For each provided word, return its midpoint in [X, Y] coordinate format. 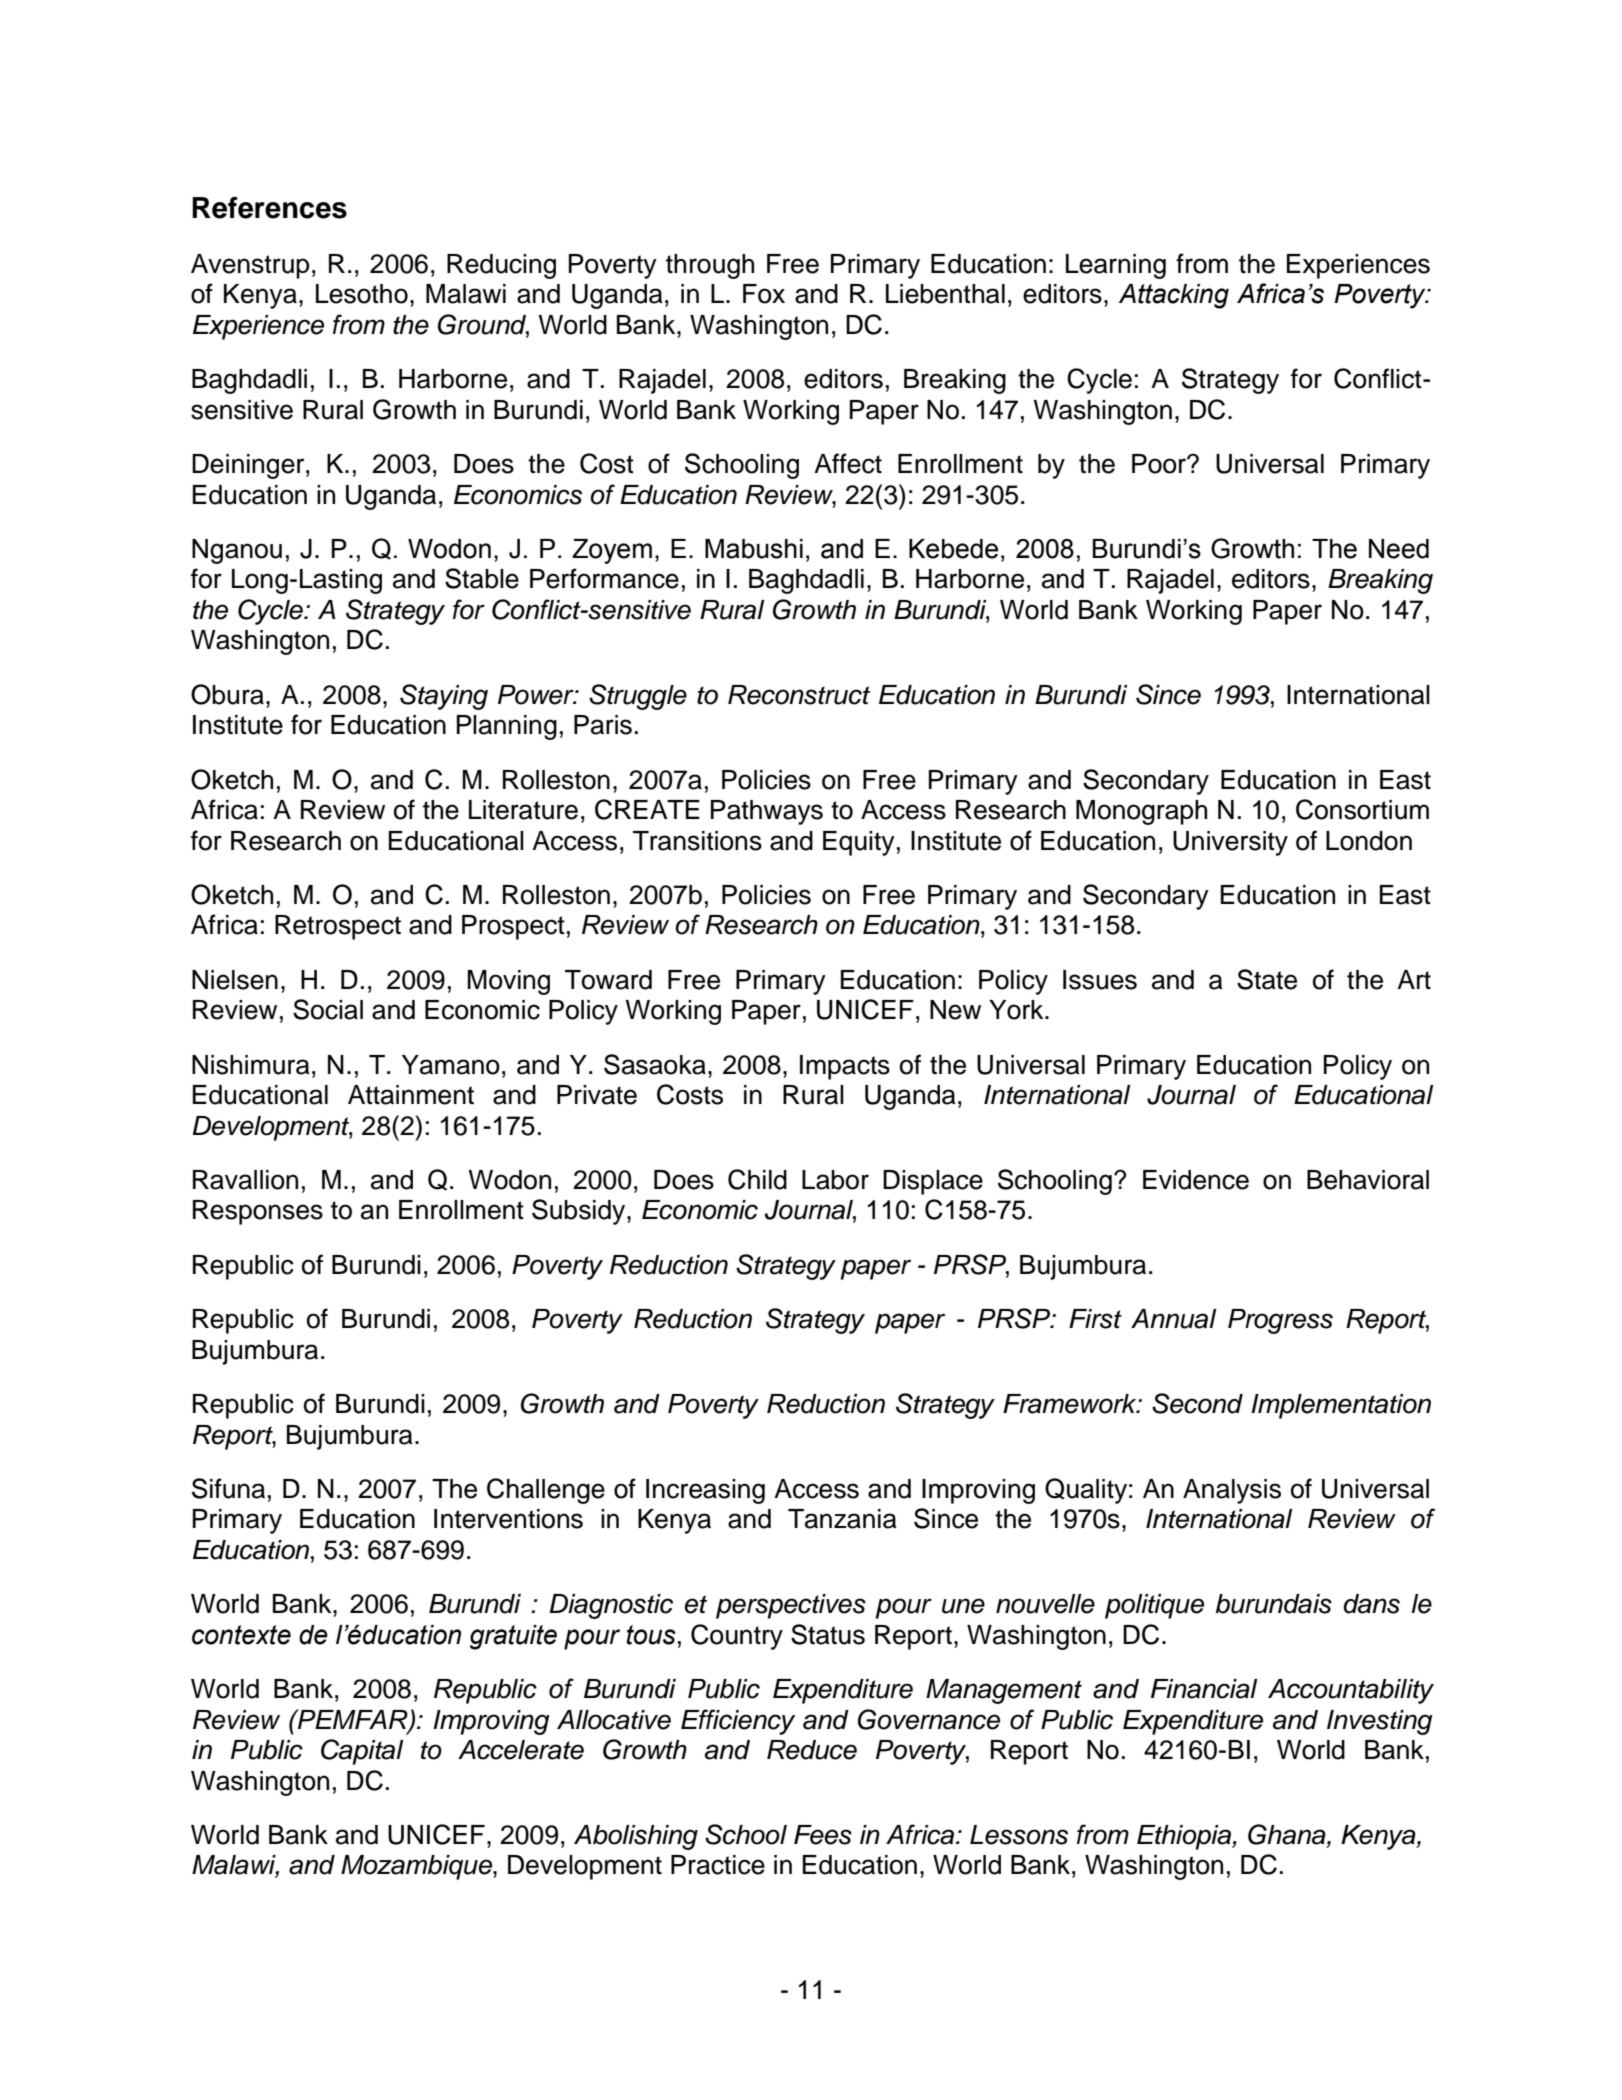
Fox [764, 294]
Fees [823, 1835]
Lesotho [362, 294]
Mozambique [417, 1867]
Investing [1380, 1722]
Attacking [1174, 296]
